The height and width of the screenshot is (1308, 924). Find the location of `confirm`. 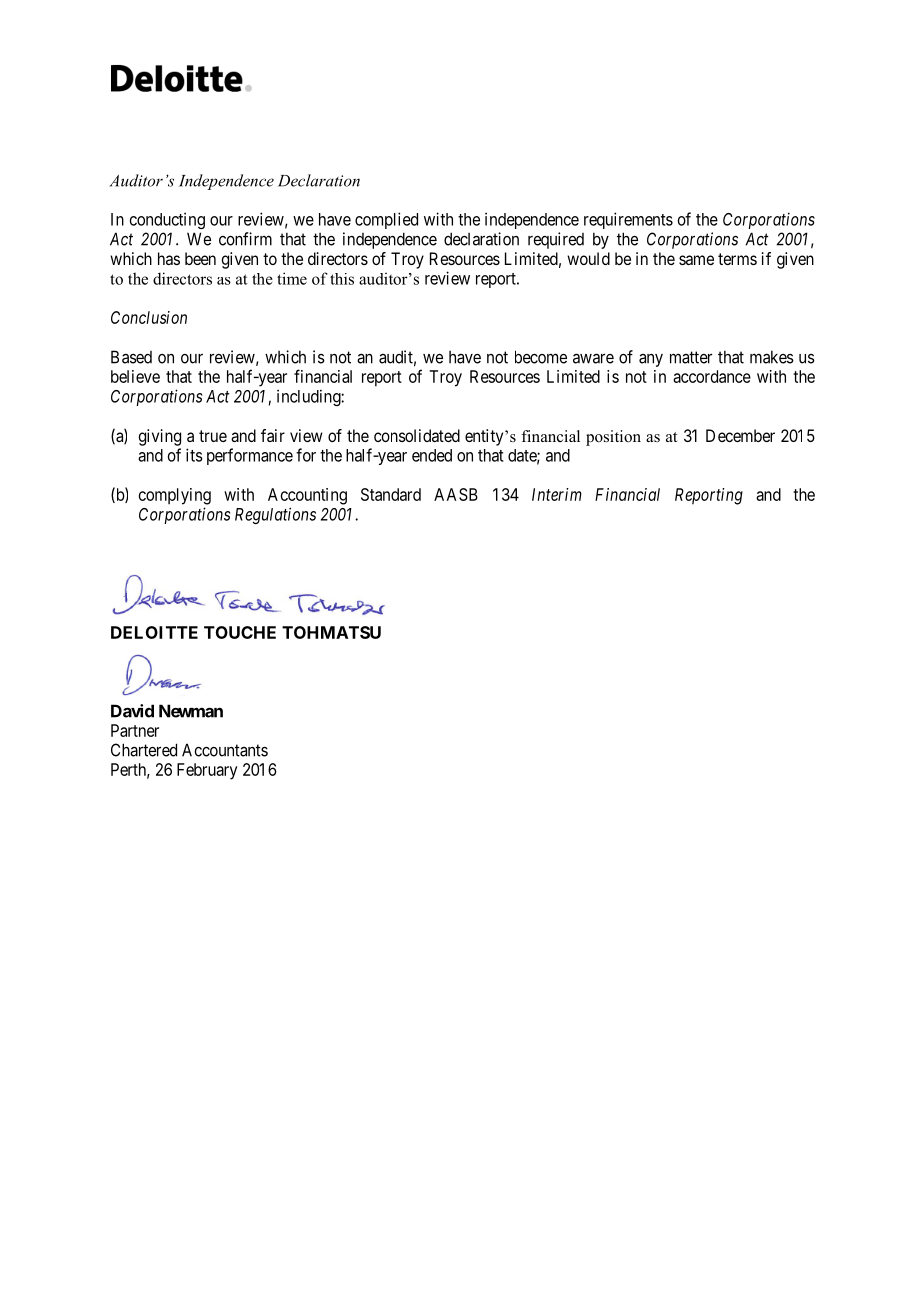

confirm is located at coordinates (245, 239).
